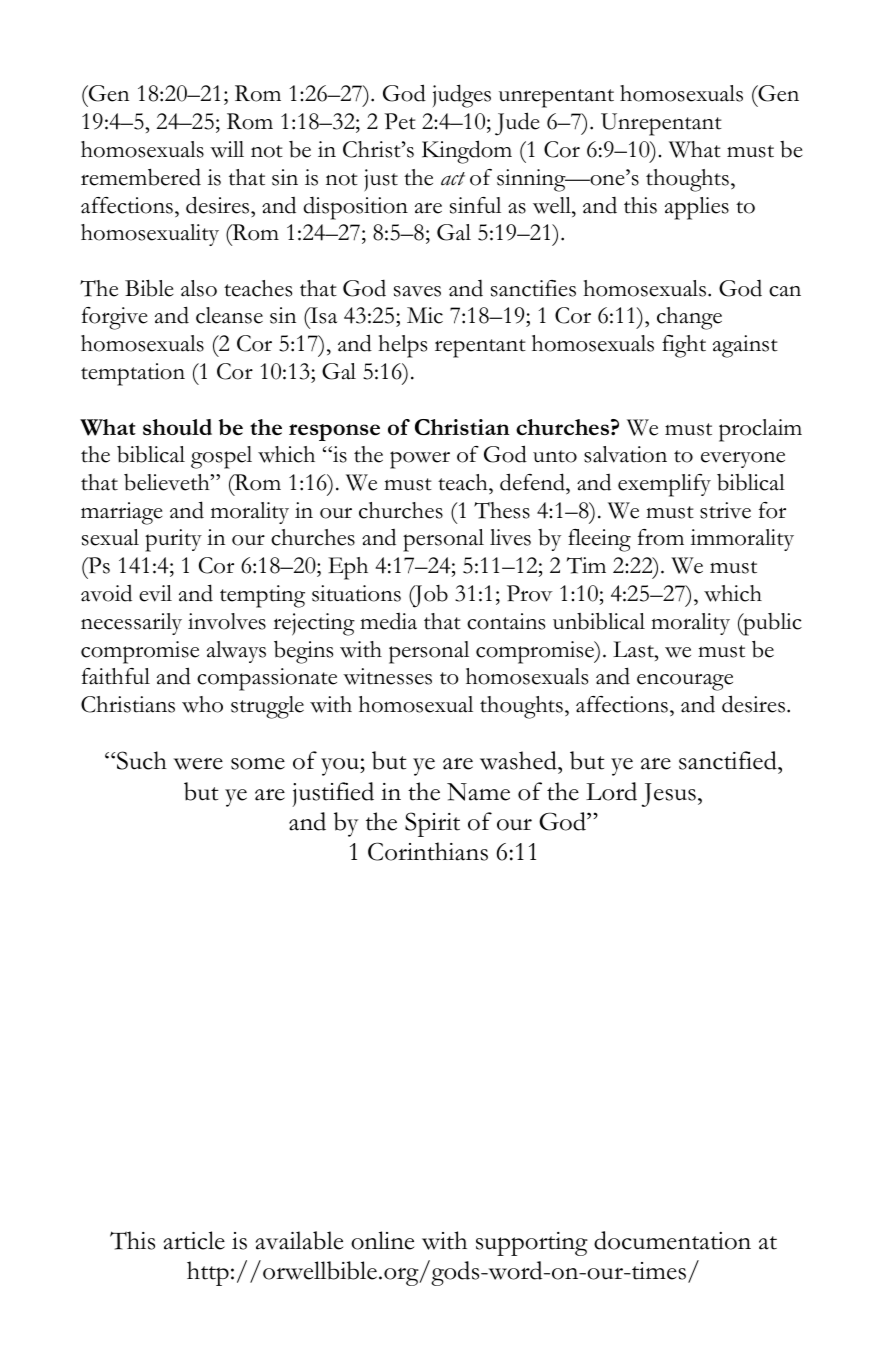 This document has height=1372, width=887. I want to click on from, so click(661, 537).
